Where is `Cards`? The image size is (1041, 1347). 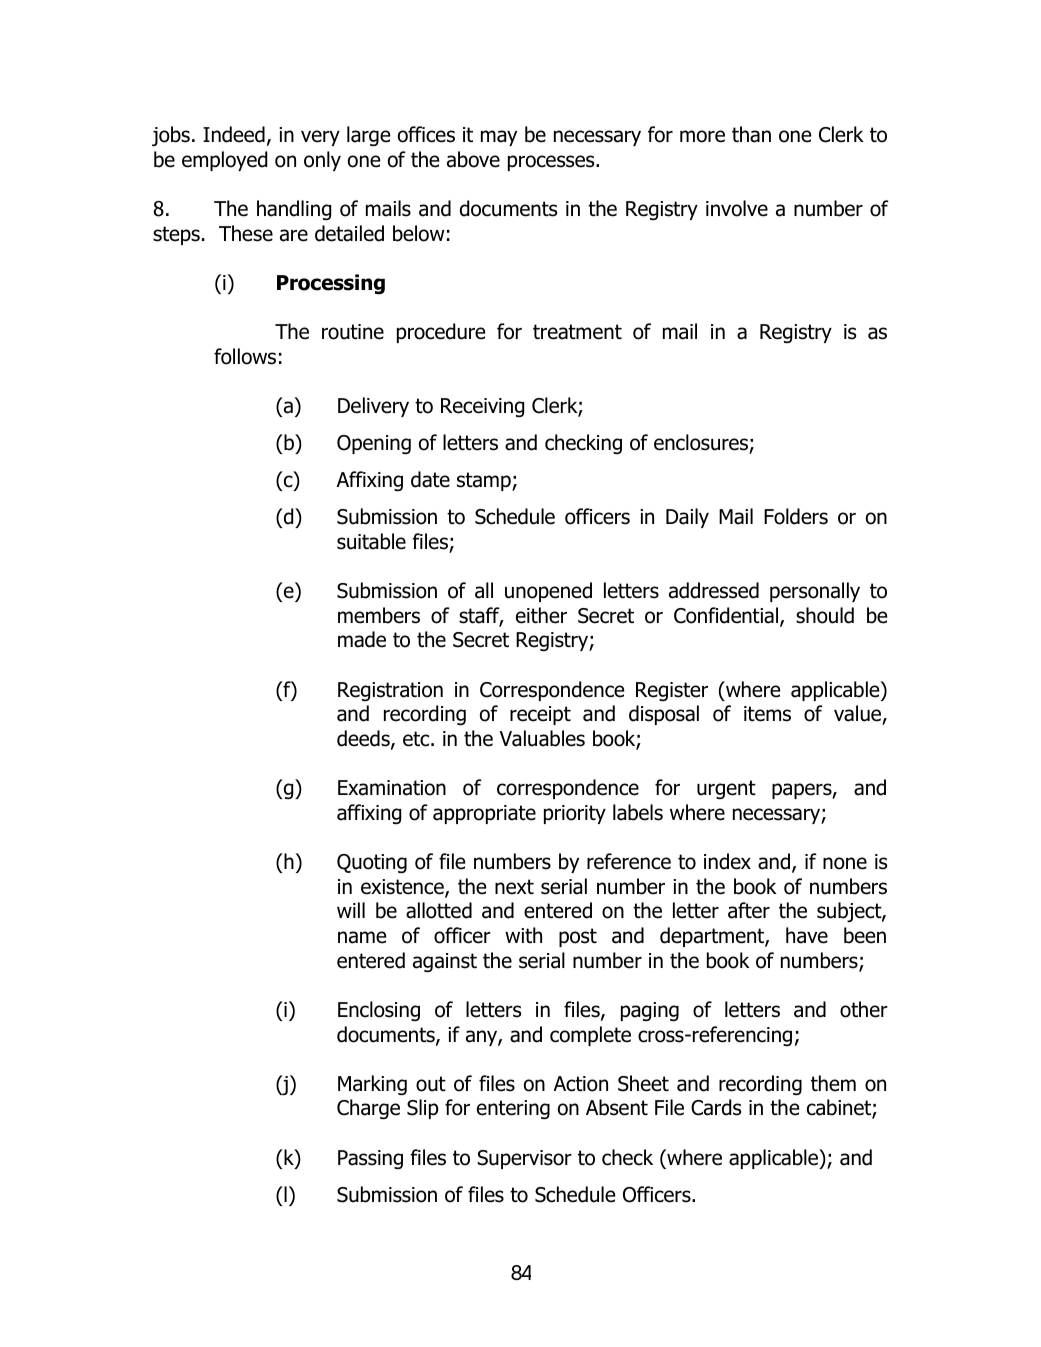 Cards is located at coordinates (716, 1107).
